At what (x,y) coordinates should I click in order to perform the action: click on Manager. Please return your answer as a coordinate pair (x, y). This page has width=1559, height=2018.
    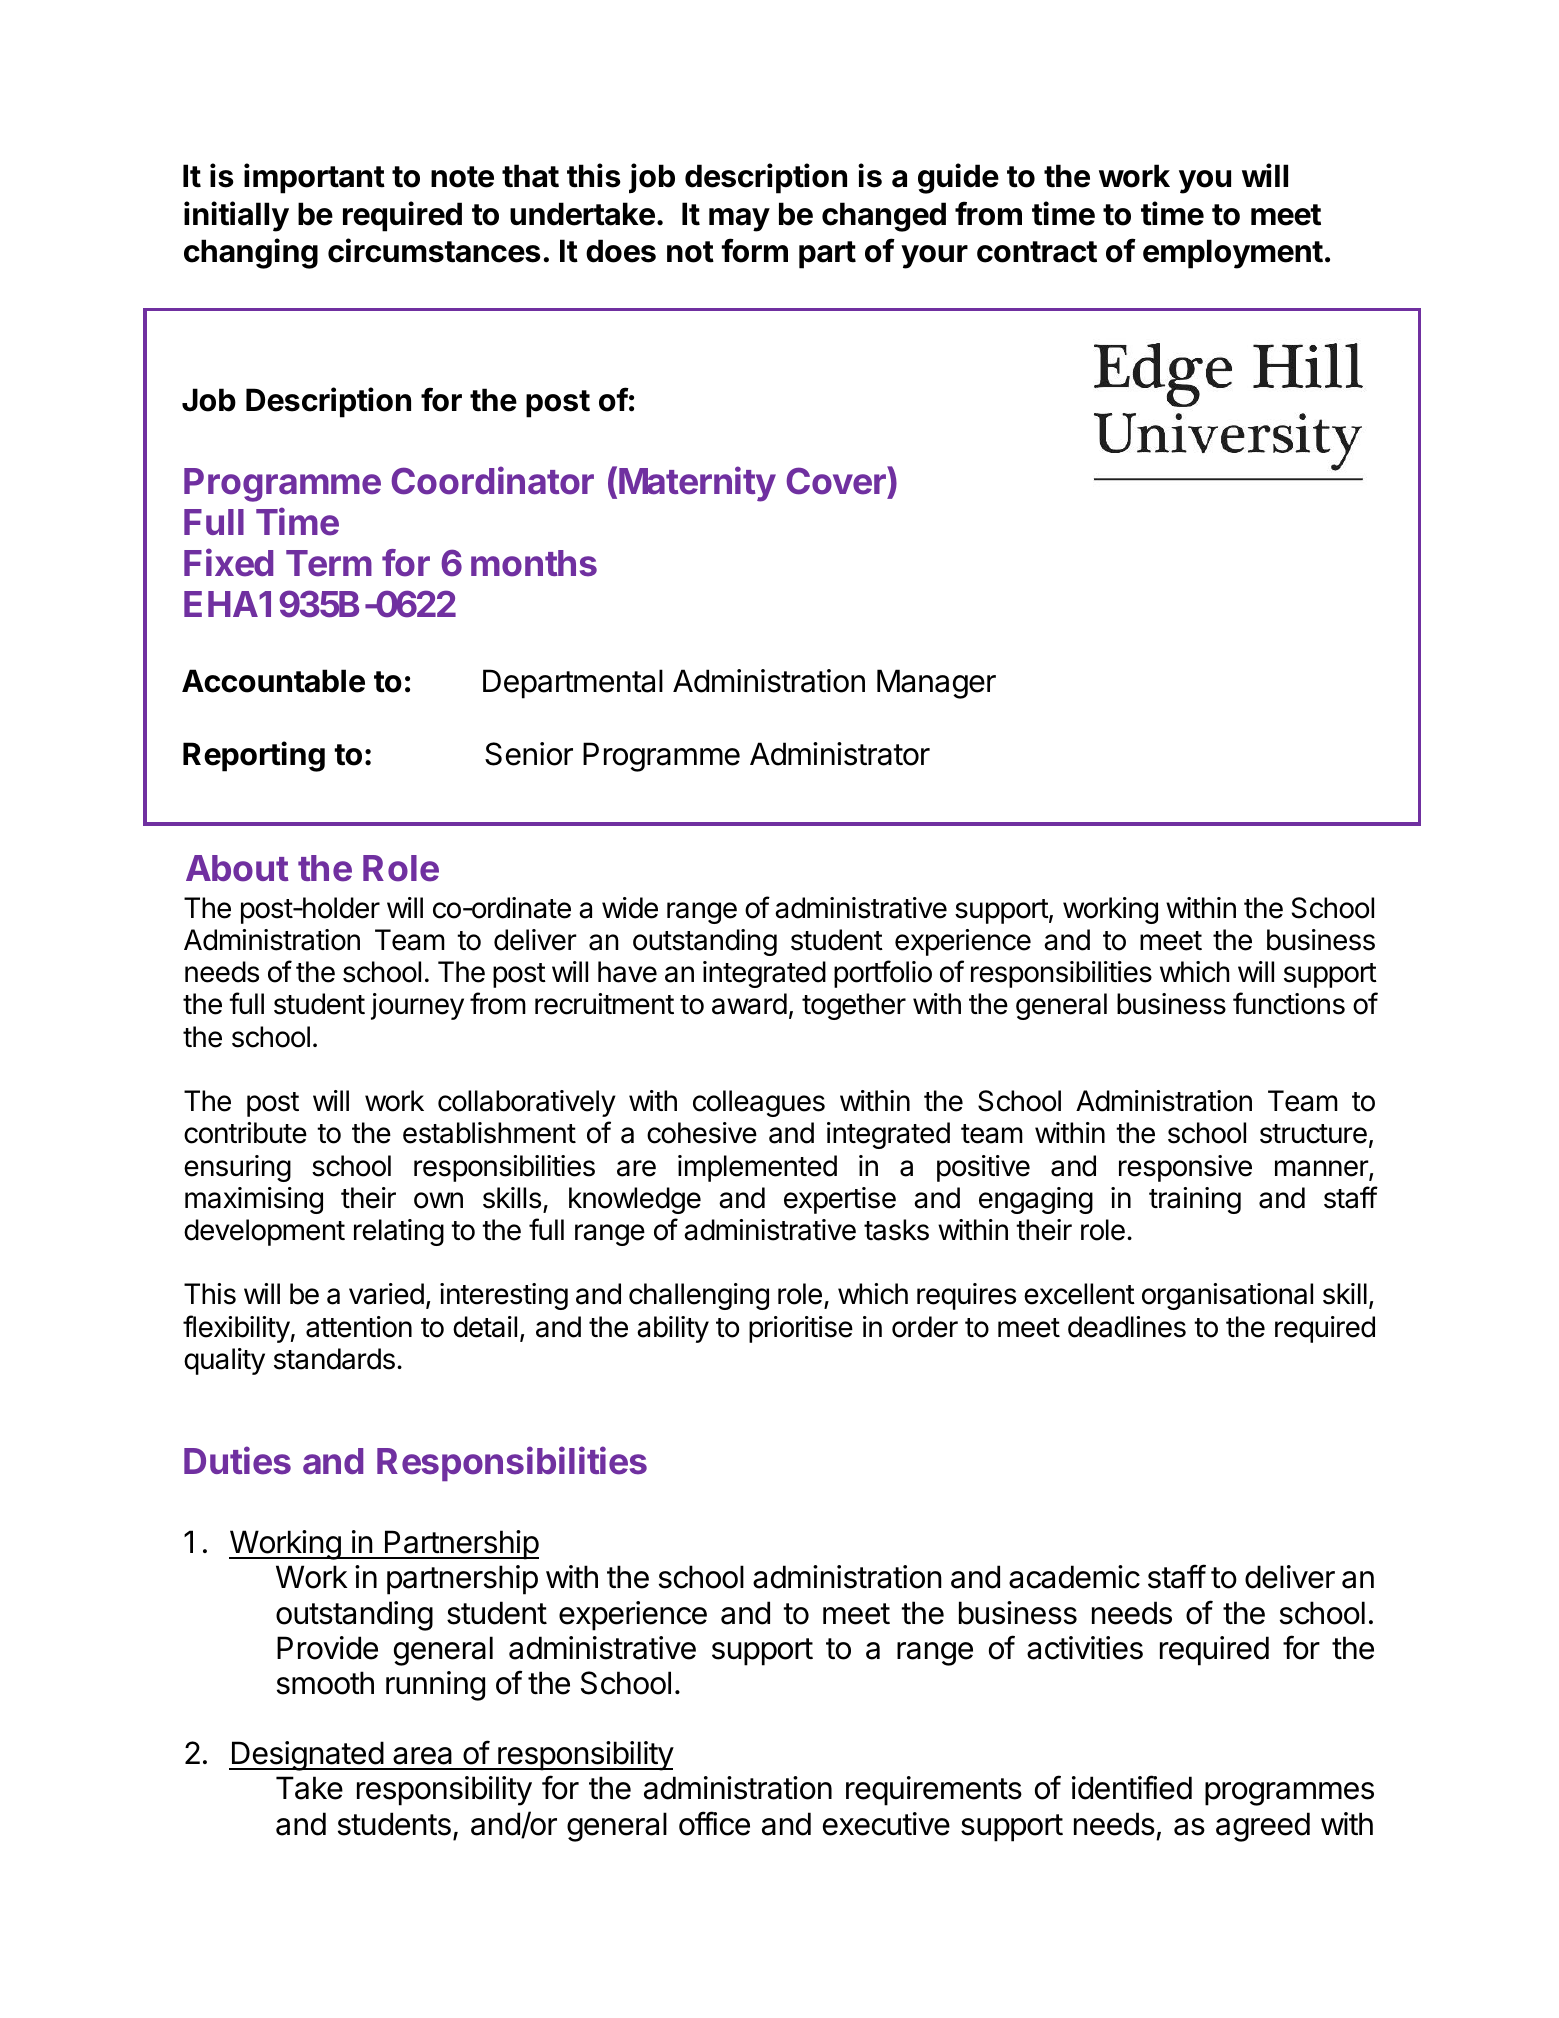
    Looking at the image, I should click on (936, 684).
